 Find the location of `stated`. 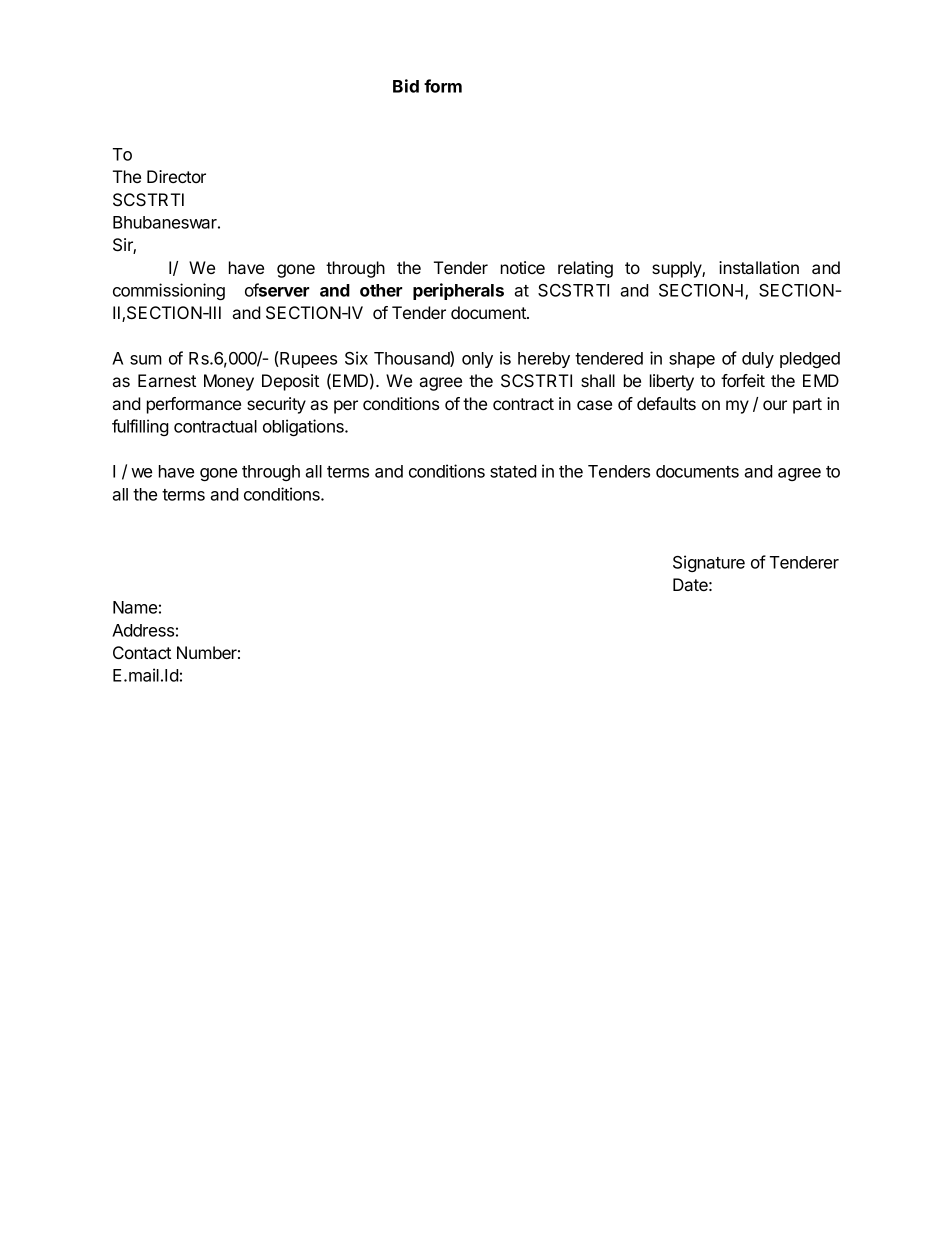

stated is located at coordinates (513, 471).
